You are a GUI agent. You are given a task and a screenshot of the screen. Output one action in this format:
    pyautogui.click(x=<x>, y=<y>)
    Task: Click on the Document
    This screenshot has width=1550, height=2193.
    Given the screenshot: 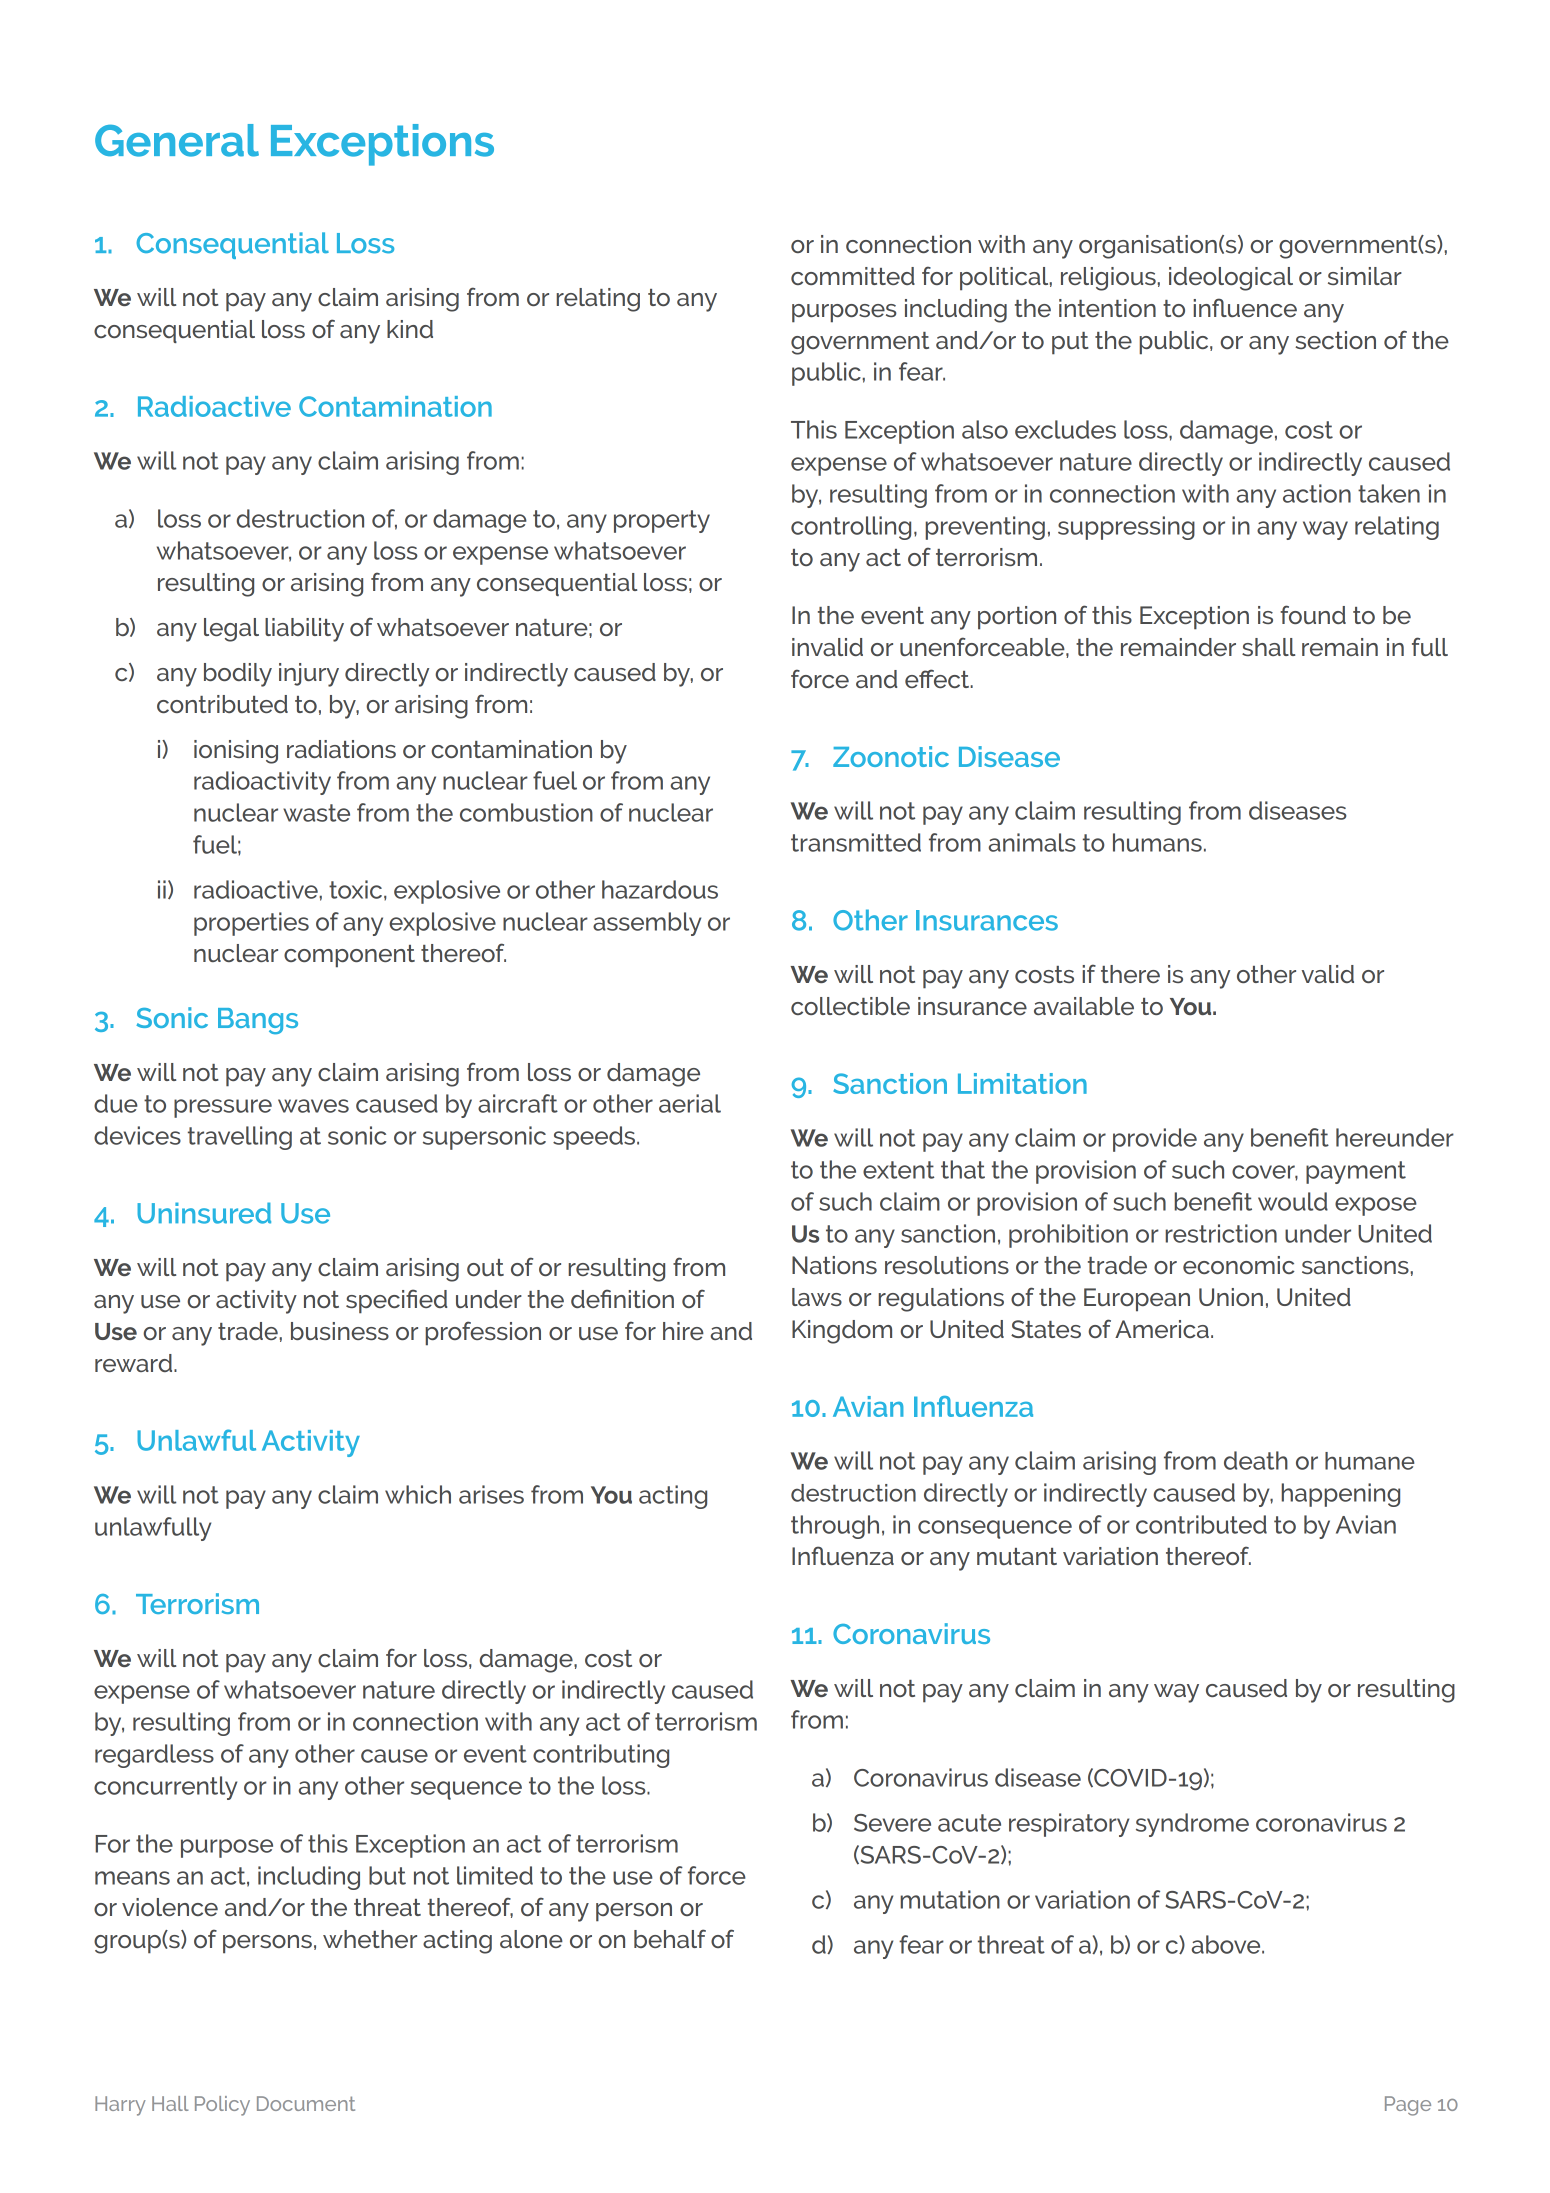 What is the action you would take?
    pyautogui.click(x=306, y=2103)
